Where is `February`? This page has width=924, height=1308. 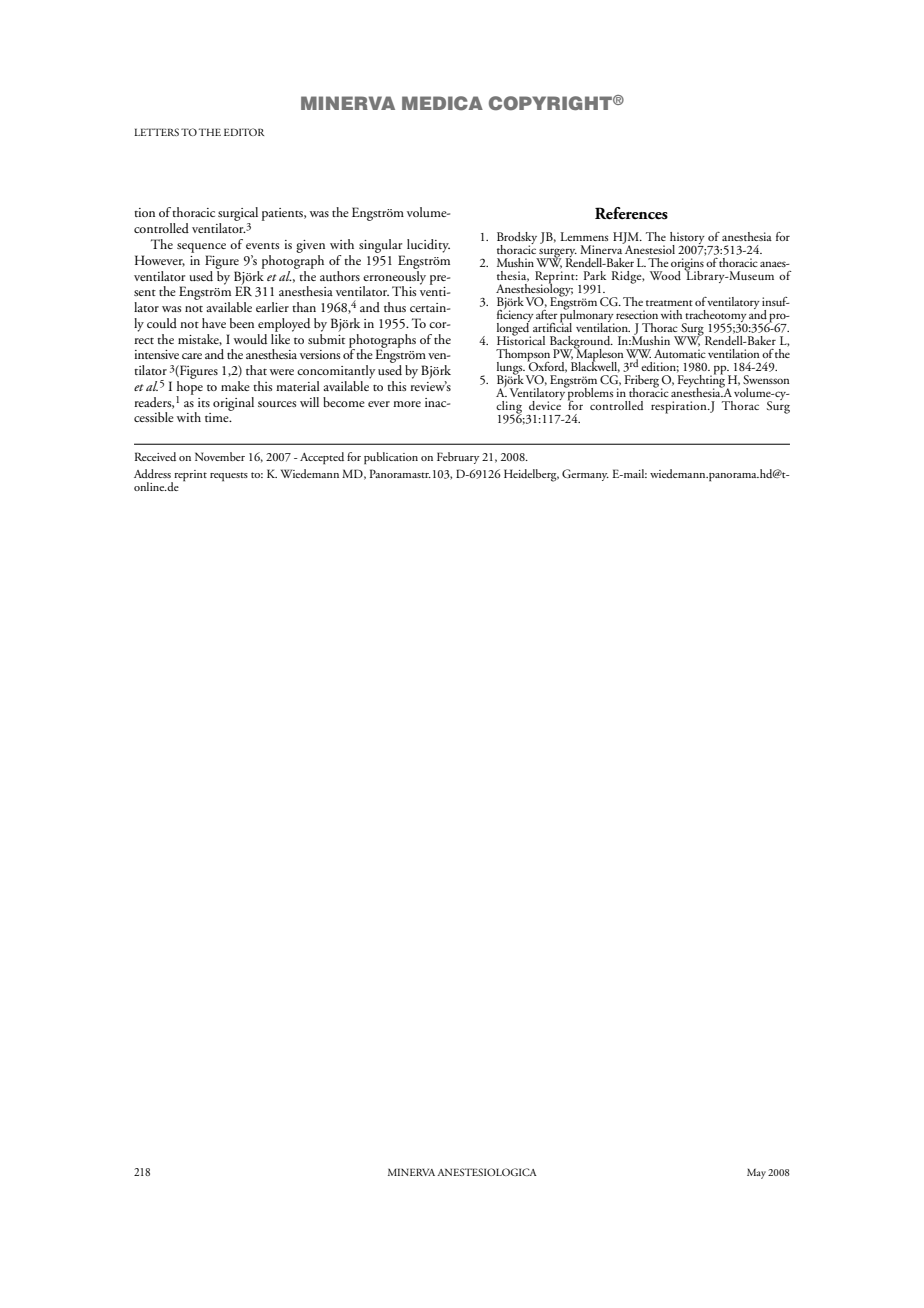 February is located at coordinates (458, 458).
